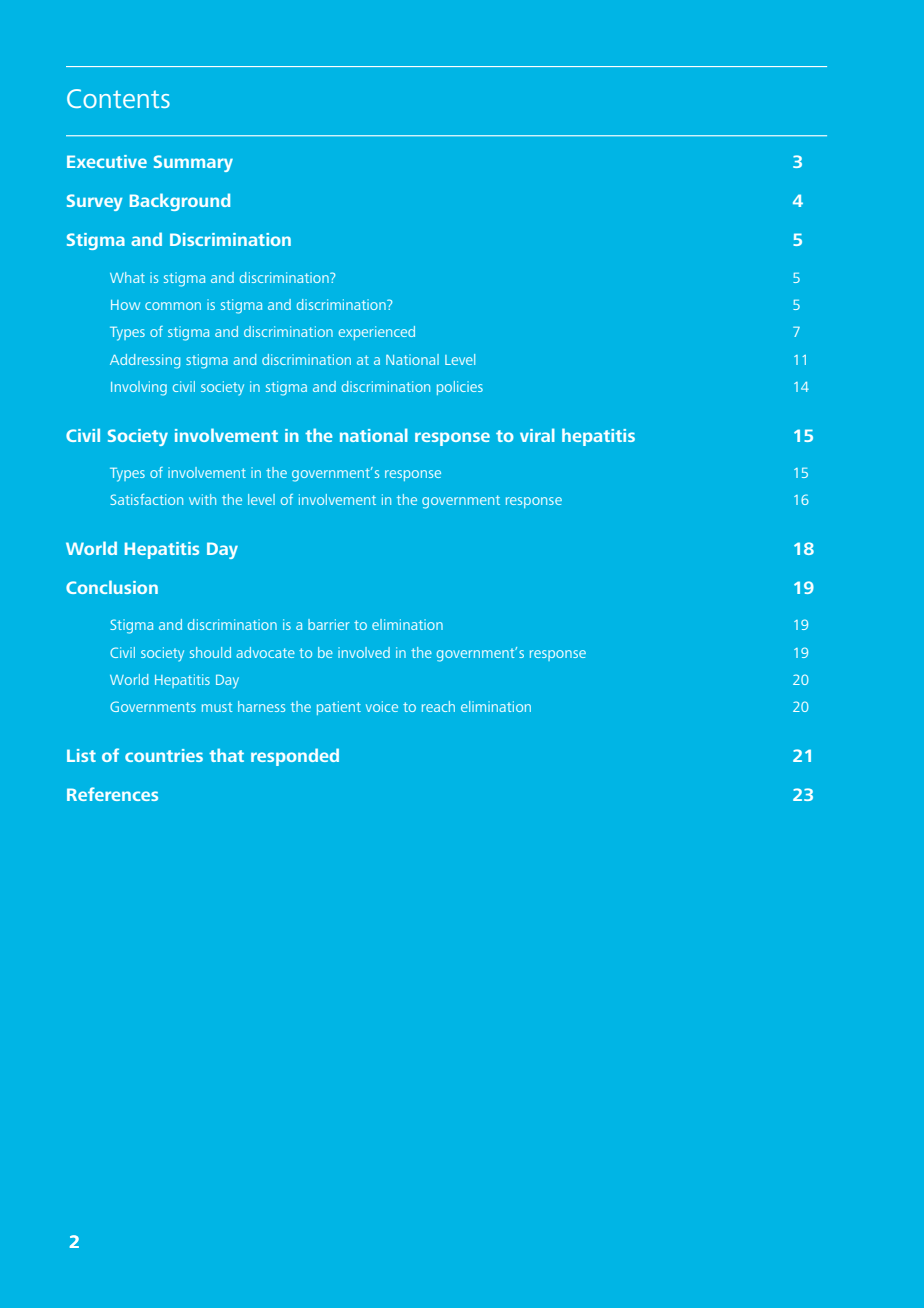 The width and height of the image is (924, 1308). Describe the element at coordinates (164, 755) in the image. I see `countries` at that location.
